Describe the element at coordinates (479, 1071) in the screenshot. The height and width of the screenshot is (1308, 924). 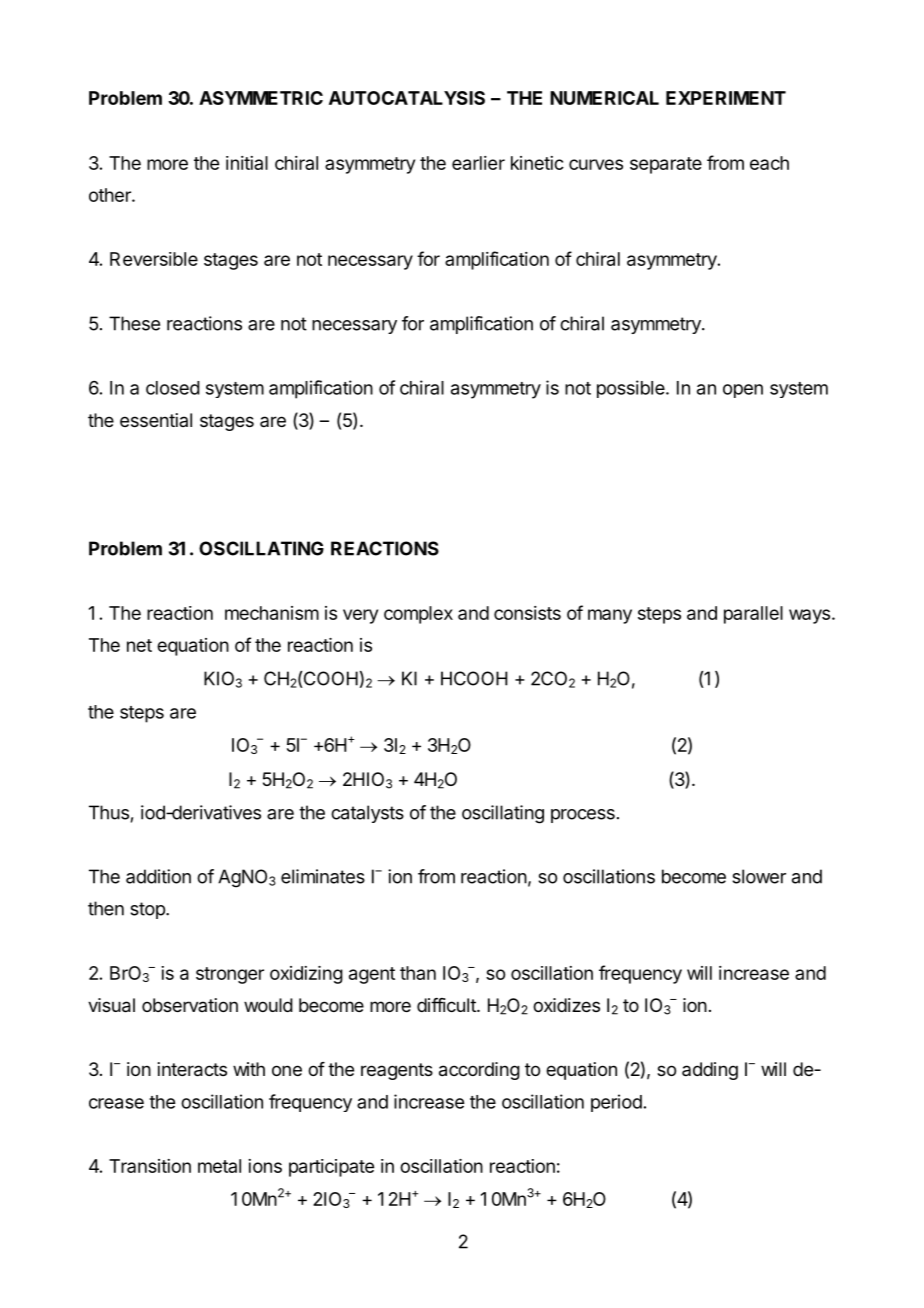
I see `according` at that location.
